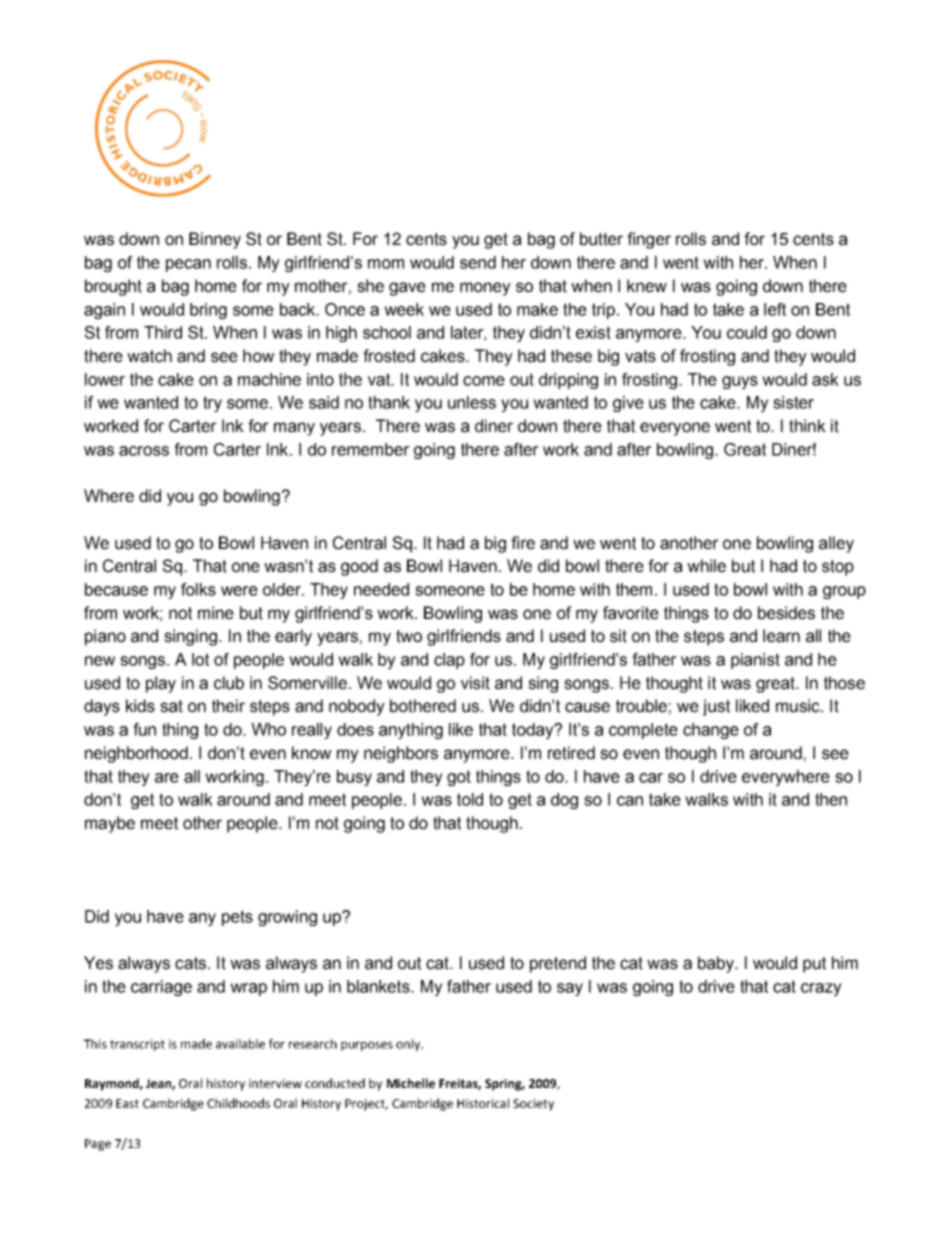  I want to click on fire, so click(523, 543).
